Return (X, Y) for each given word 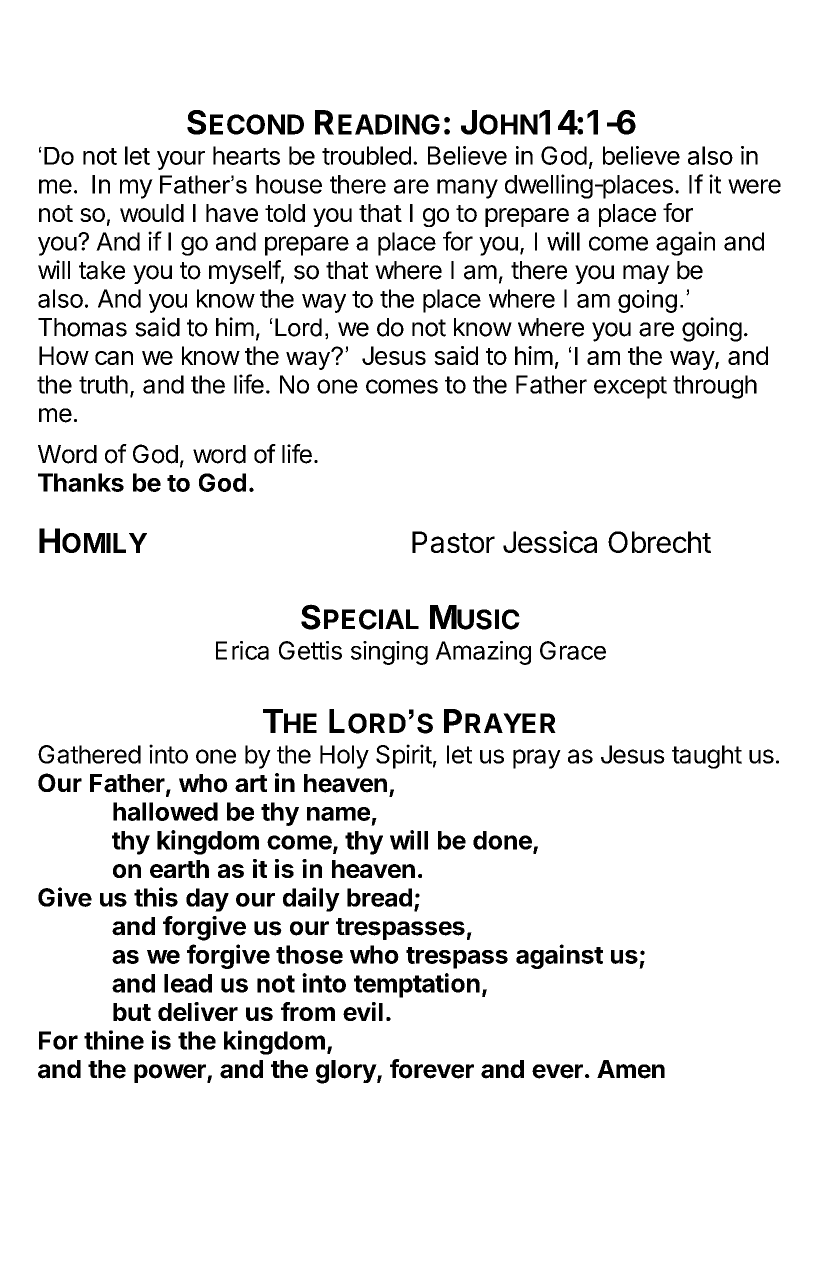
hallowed (165, 811)
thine (114, 1040)
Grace (573, 650)
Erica (242, 650)
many (467, 189)
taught (707, 757)
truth (103, 384)
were (754, 186)
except (630, 387)
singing (389, 653)
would (152, 213)
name (338, 814)
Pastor (453, 542)
